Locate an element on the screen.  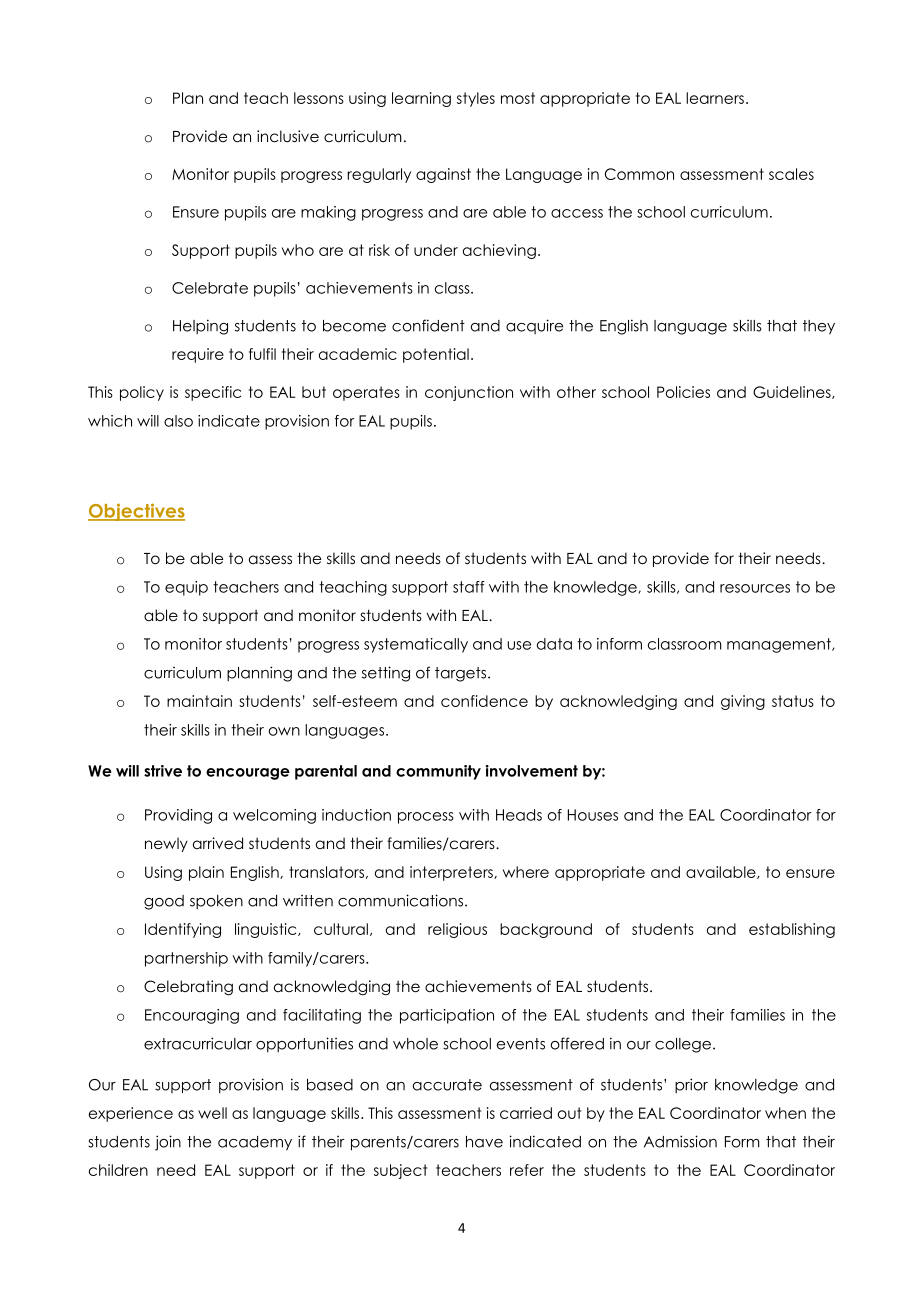
Policies is located at coordinates (683, 392).
